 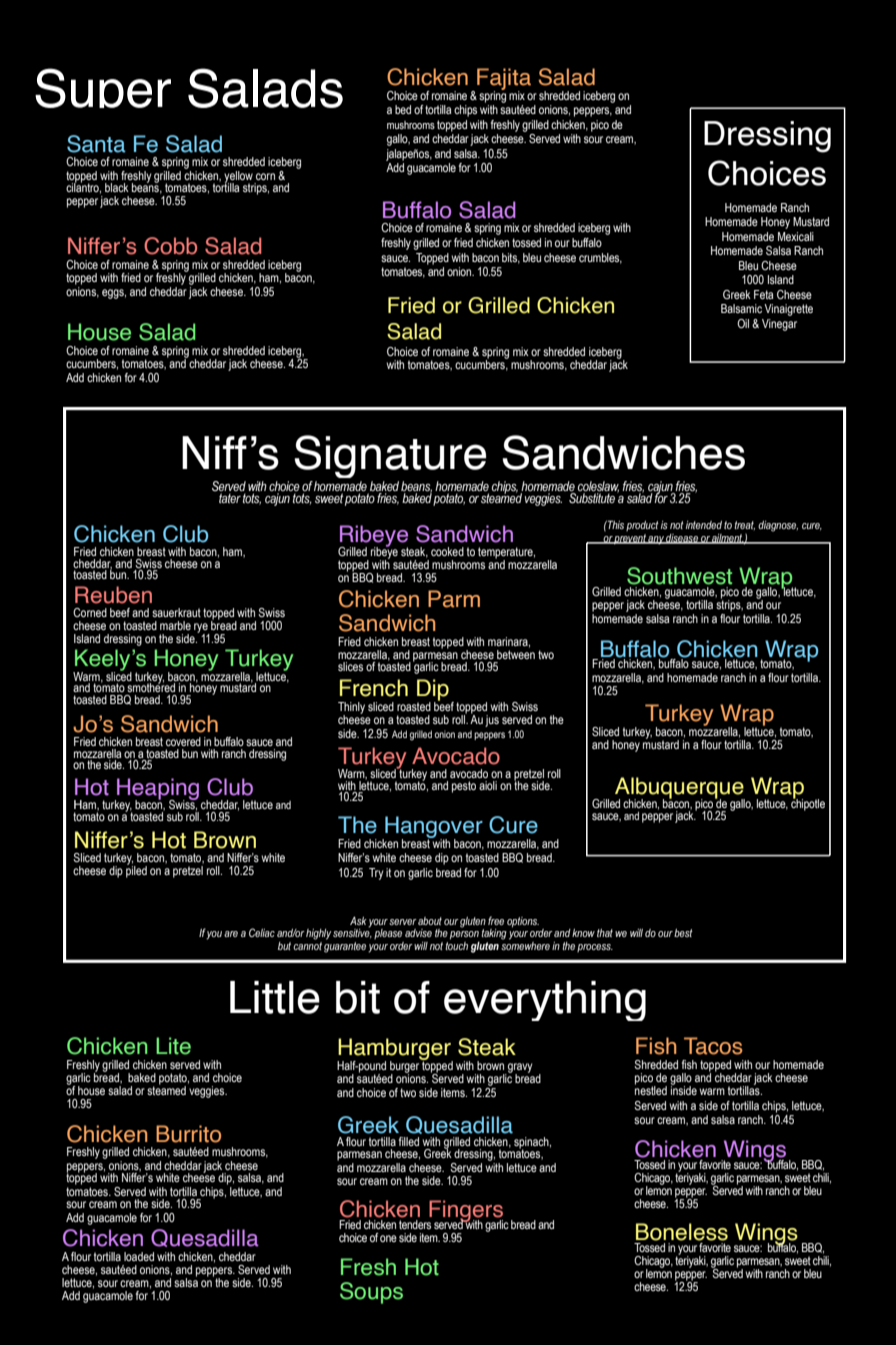 What do you see at coordinates (600, 258) in the screenshot?
I see `crumbles` at bounding box center [600, 258].
